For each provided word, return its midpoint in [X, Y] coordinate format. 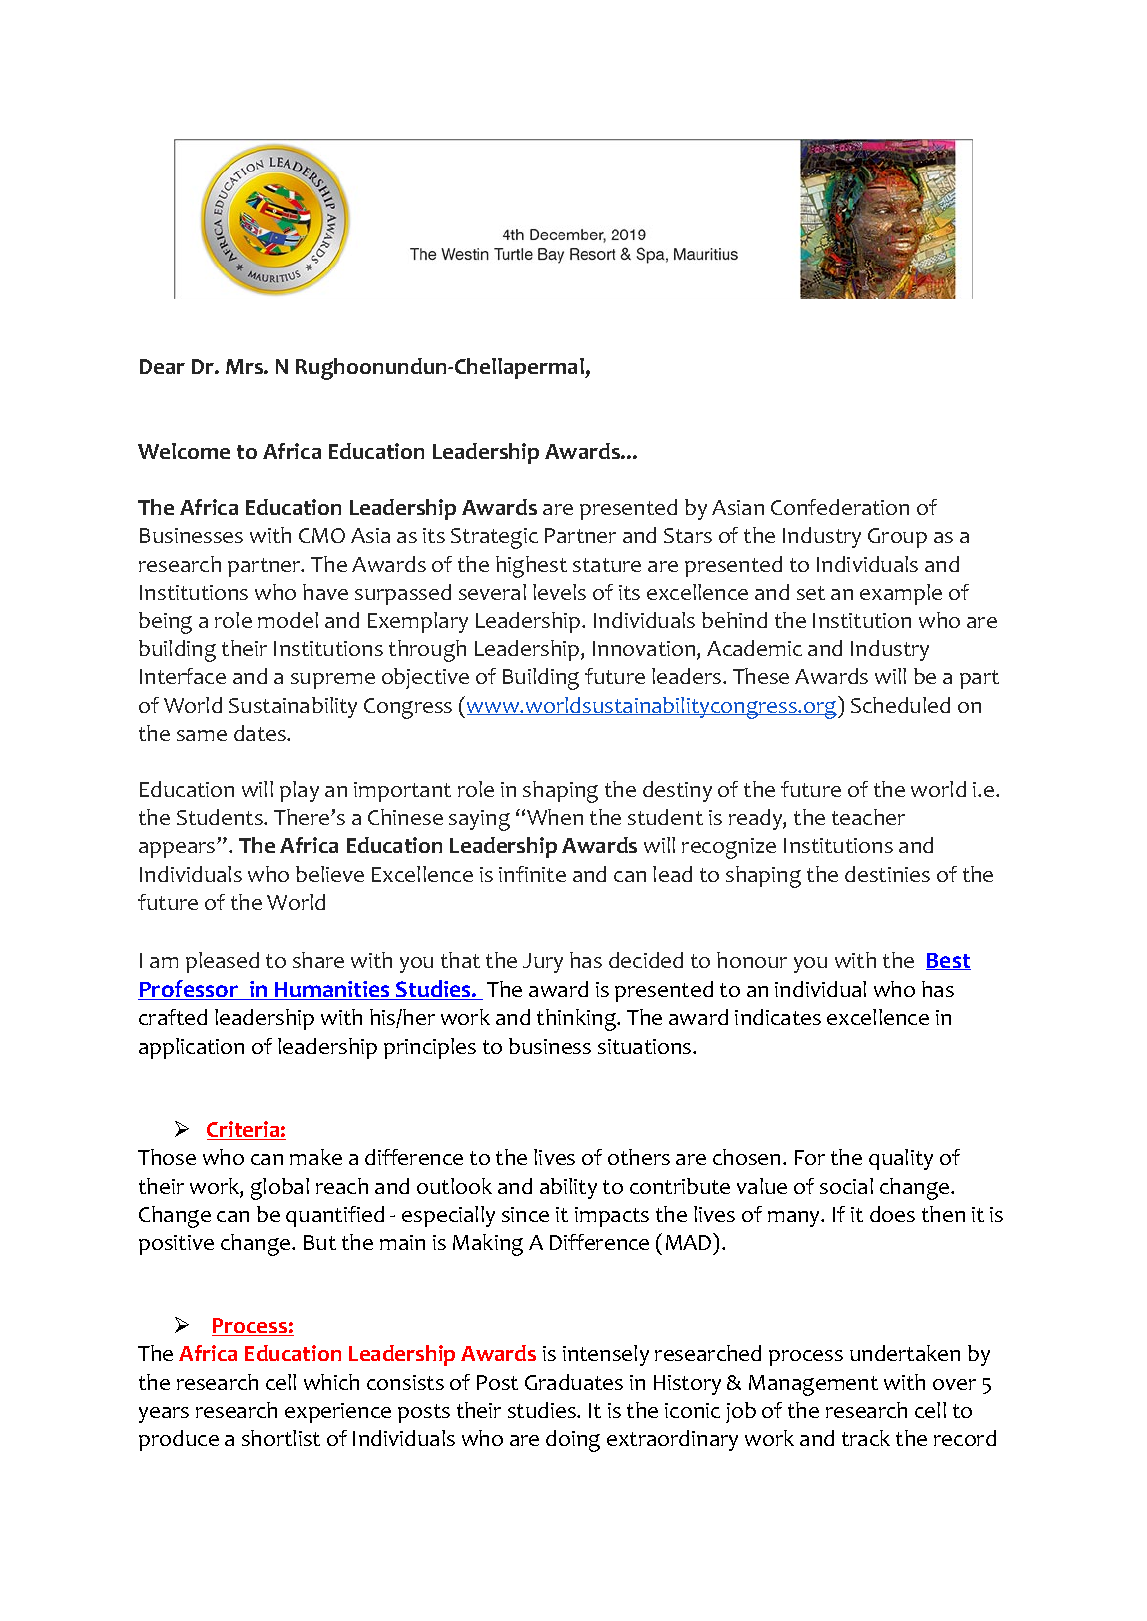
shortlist [281, 1438]
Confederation [840, 507]
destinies [887, 874]
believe [330, 874]
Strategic [494, 538]
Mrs [245, 366]
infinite [532, 874]
